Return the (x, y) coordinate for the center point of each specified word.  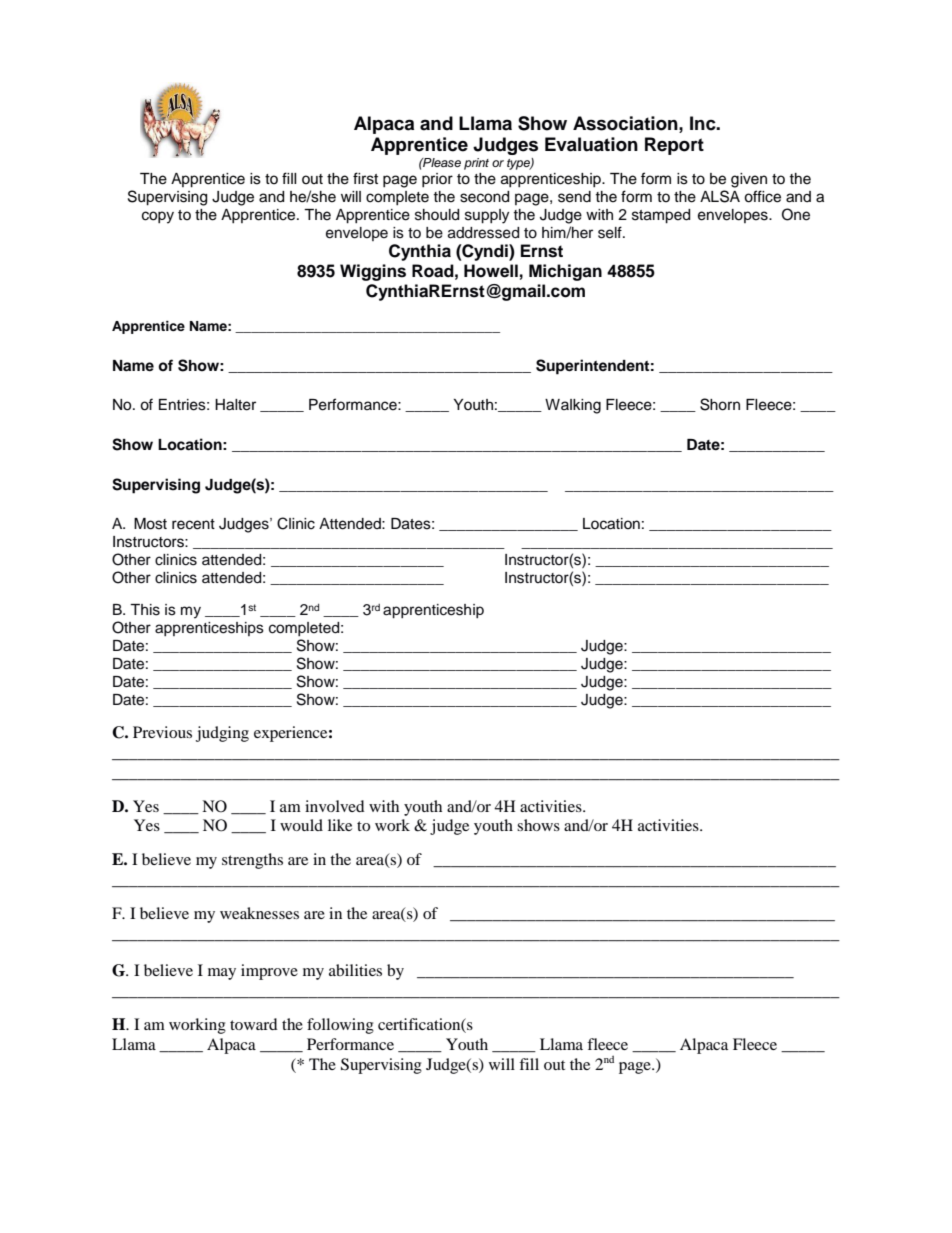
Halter (235, 405)
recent (193, 524)
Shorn (720, 404)
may (222, 974)
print (476, 164)
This (145, 610)
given (749, 180)
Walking (573, 406)
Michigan (565, 272)
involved (335, 806)
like (340, 825)
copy (158, 217)
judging (222, 734)
